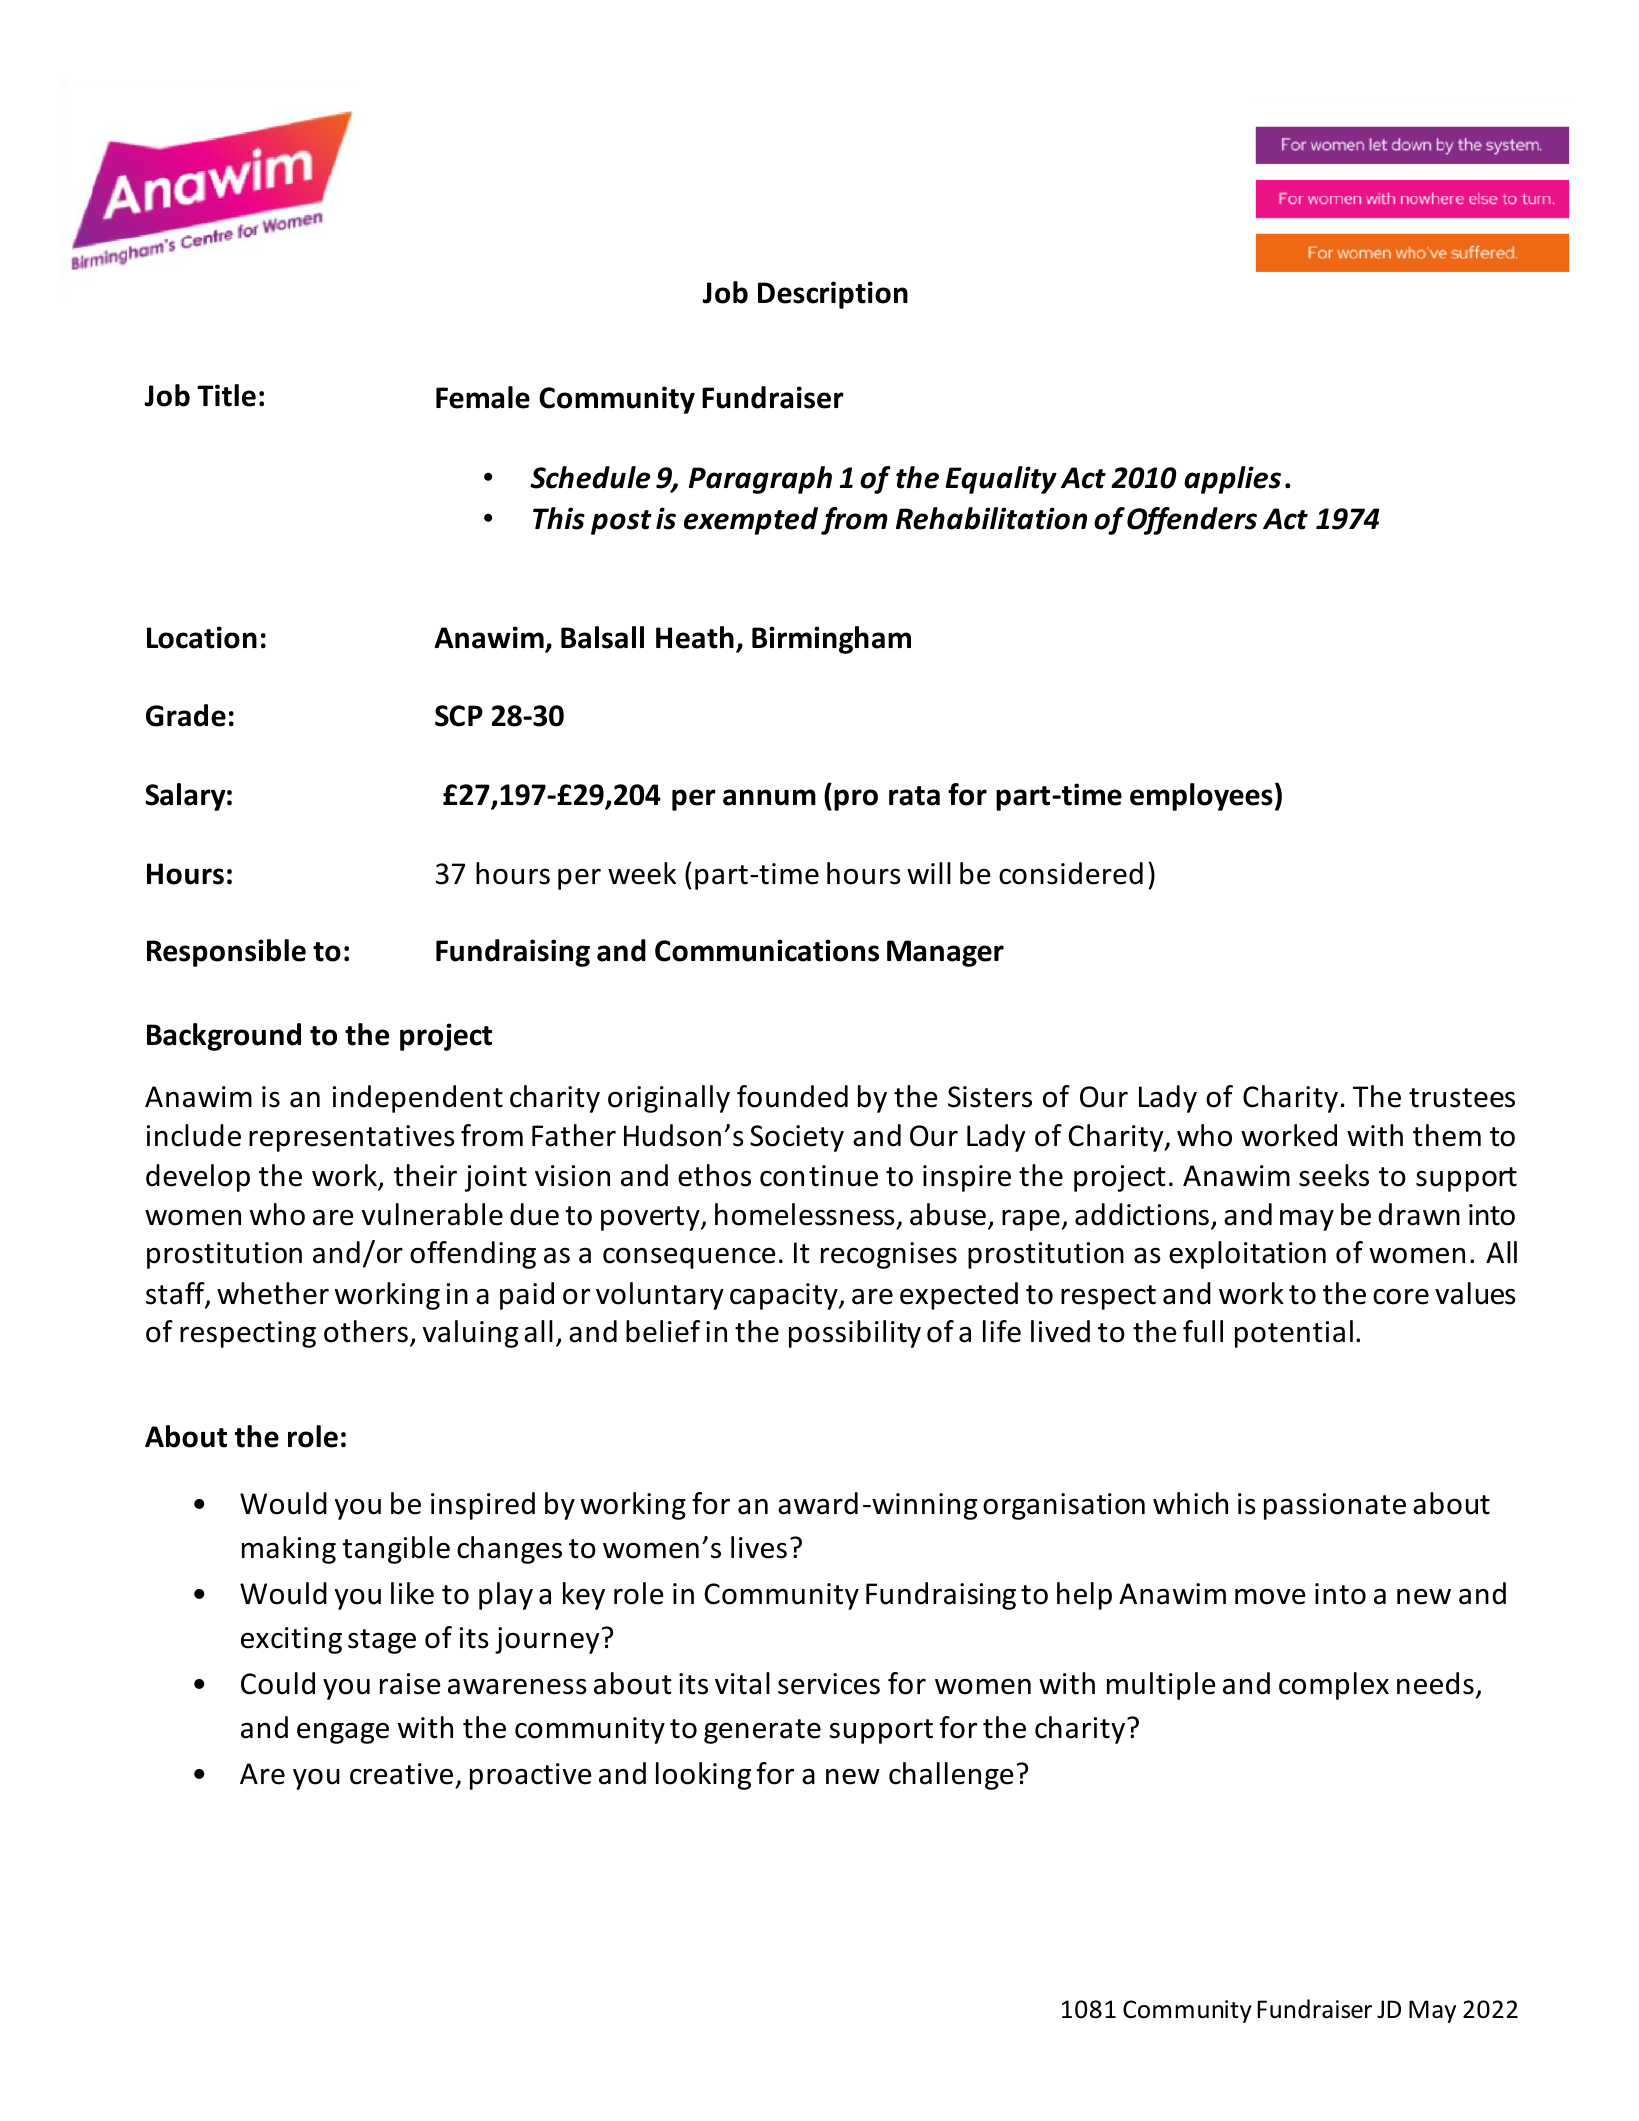 Image resolution: width=1639 pixels, height=2121 pixels. Describe the element at coordinates (1232, 480) in the screenshot. I see `applies` at that location.
